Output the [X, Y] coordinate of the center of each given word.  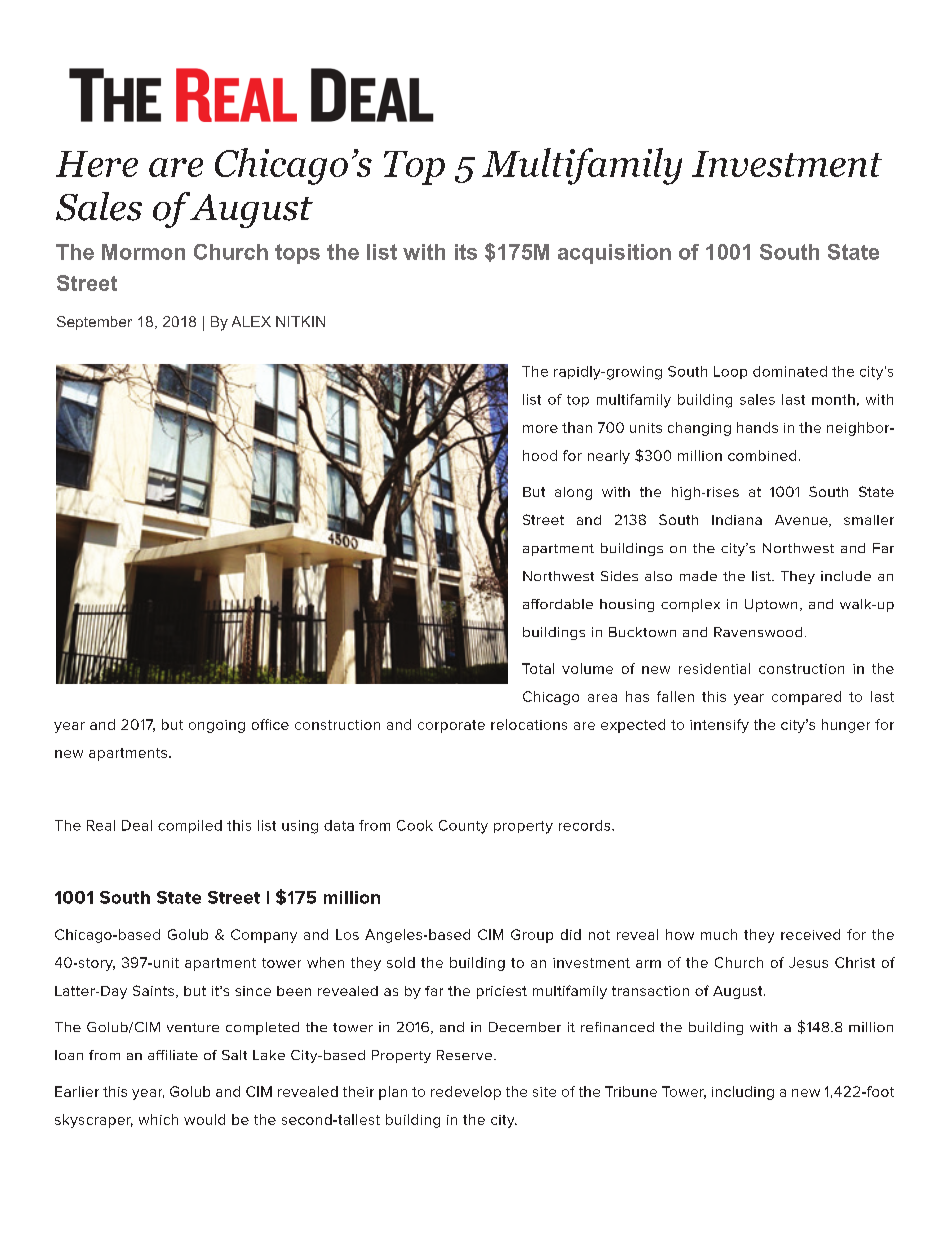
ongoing [217, 726]
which [158, 1119]
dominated [790, 371]
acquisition [614, 254]
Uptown [771, 605]
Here [97, 164]
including [743, 1093]
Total [538, 668]
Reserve [466, 1055]
